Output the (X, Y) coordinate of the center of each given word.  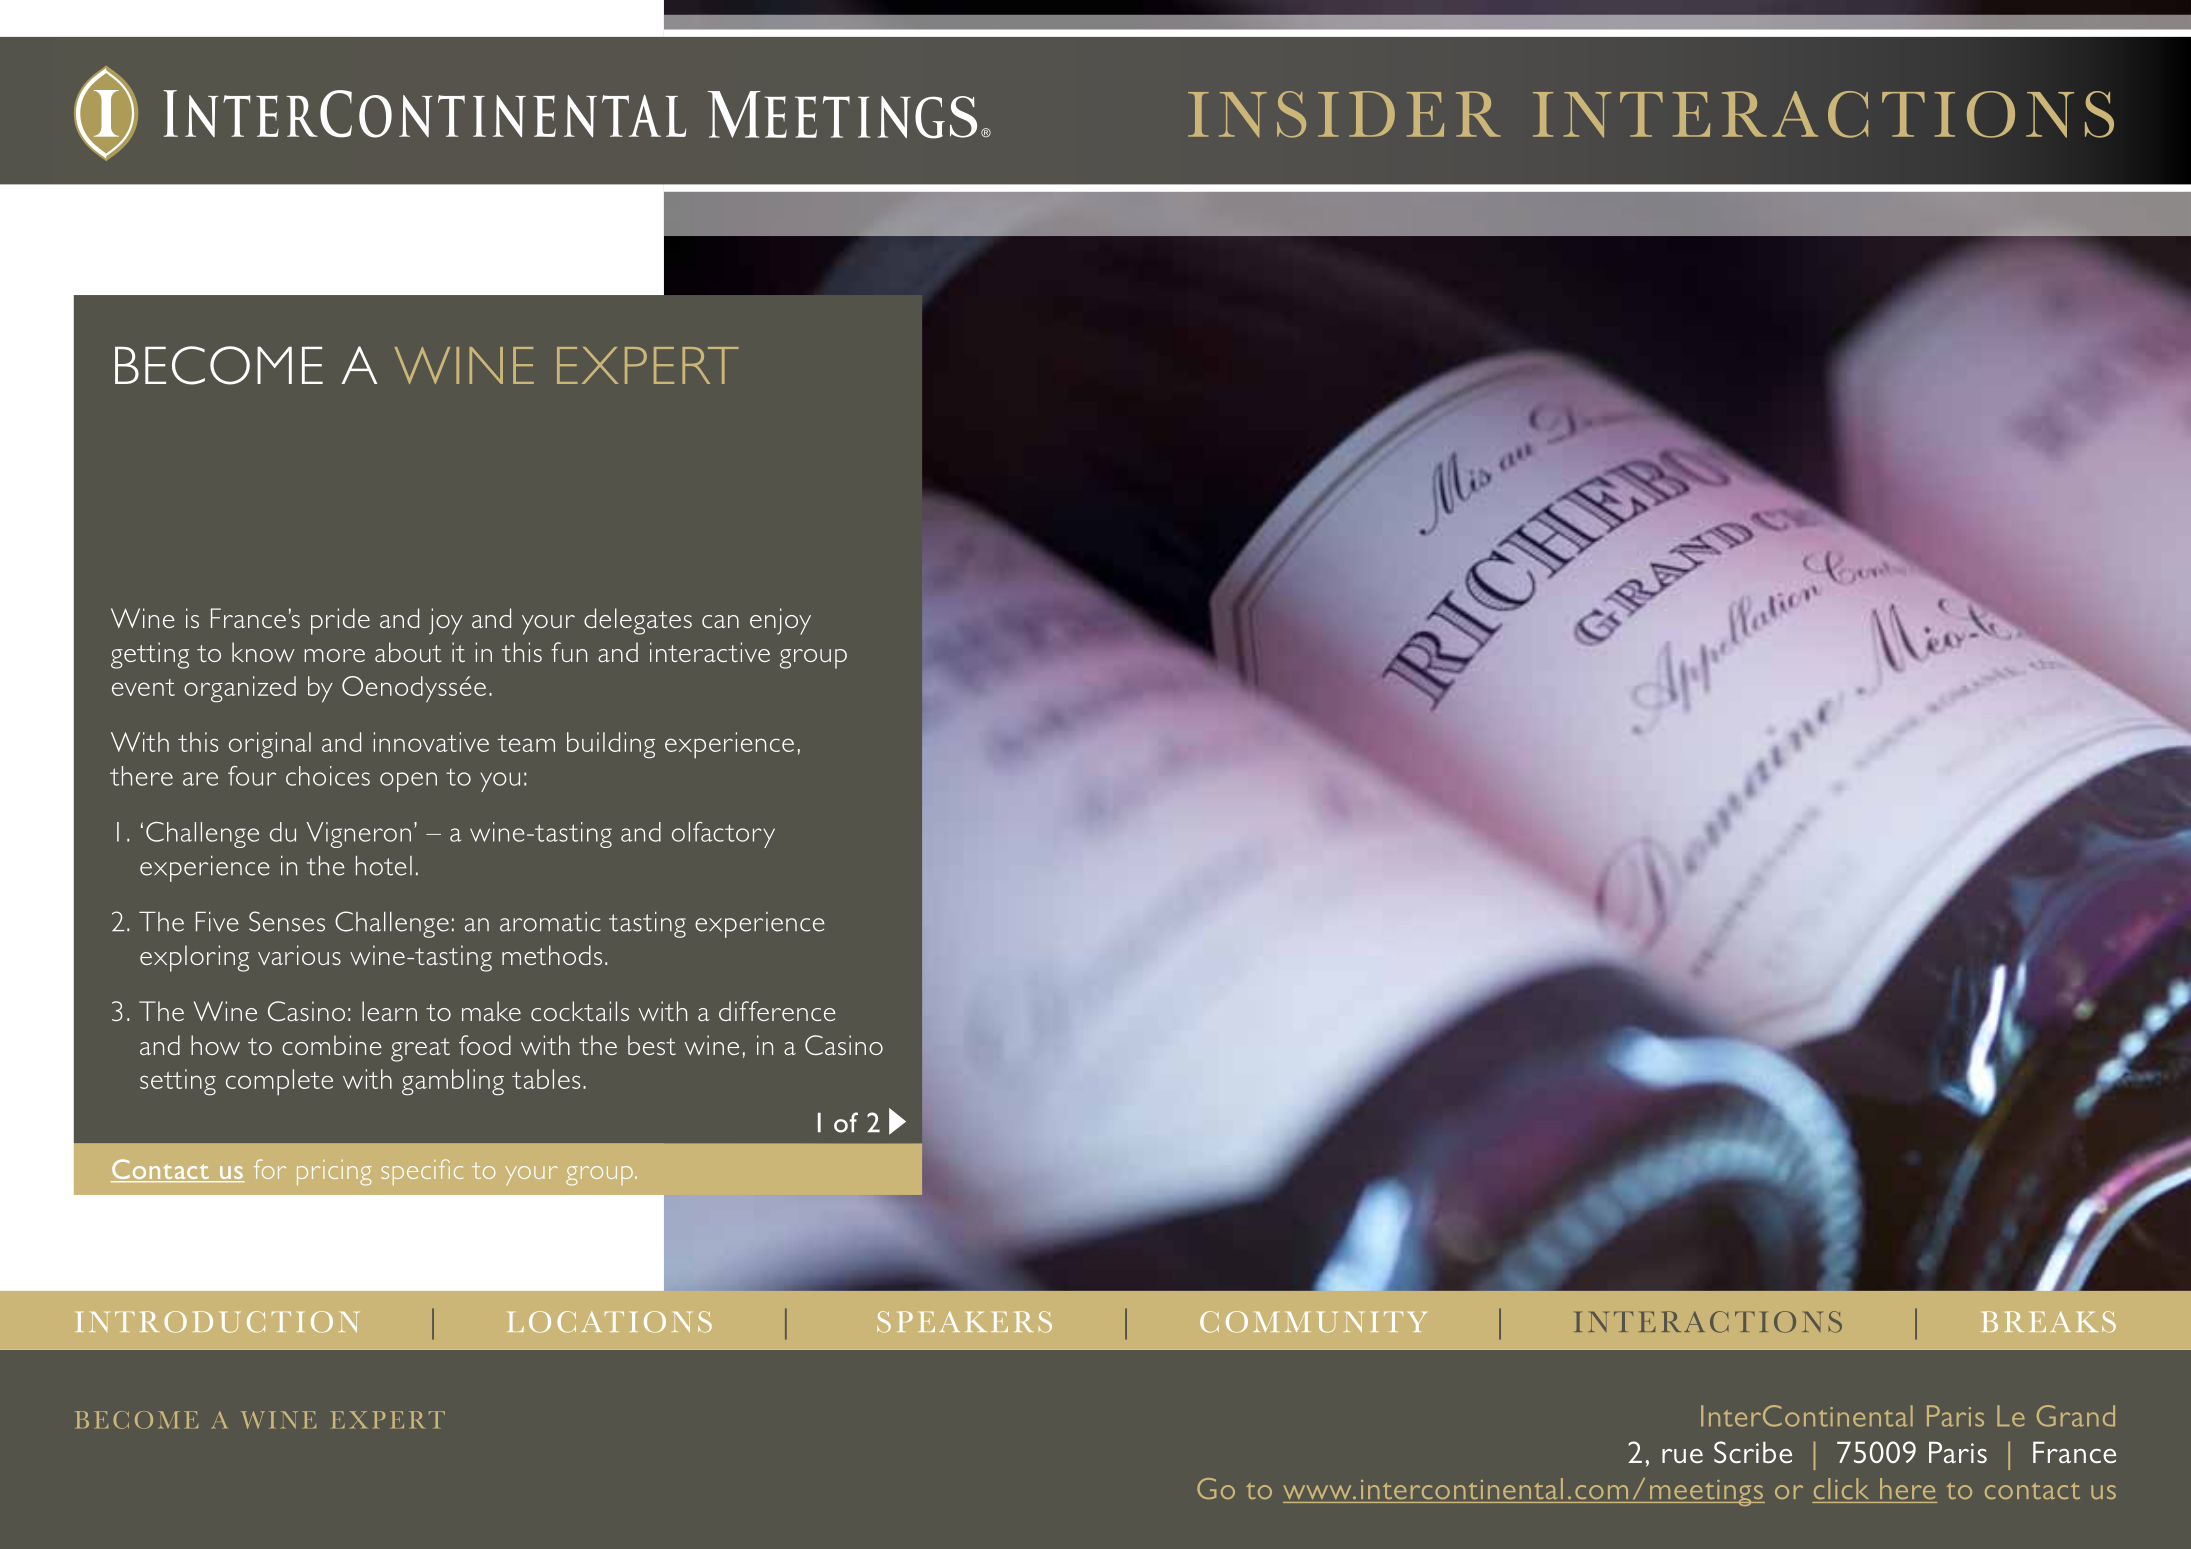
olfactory (723, 835)
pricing (334, 1173)
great (420, 1050)
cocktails (580, 1011)
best (652, 1045)
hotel (384, 866)
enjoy (780, 621)
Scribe (1753, 1452)
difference (777, 1011)
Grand (2076, 1416)
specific (422, 1172)
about (408, 652)
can (720, 621)
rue (1682, 1456)
